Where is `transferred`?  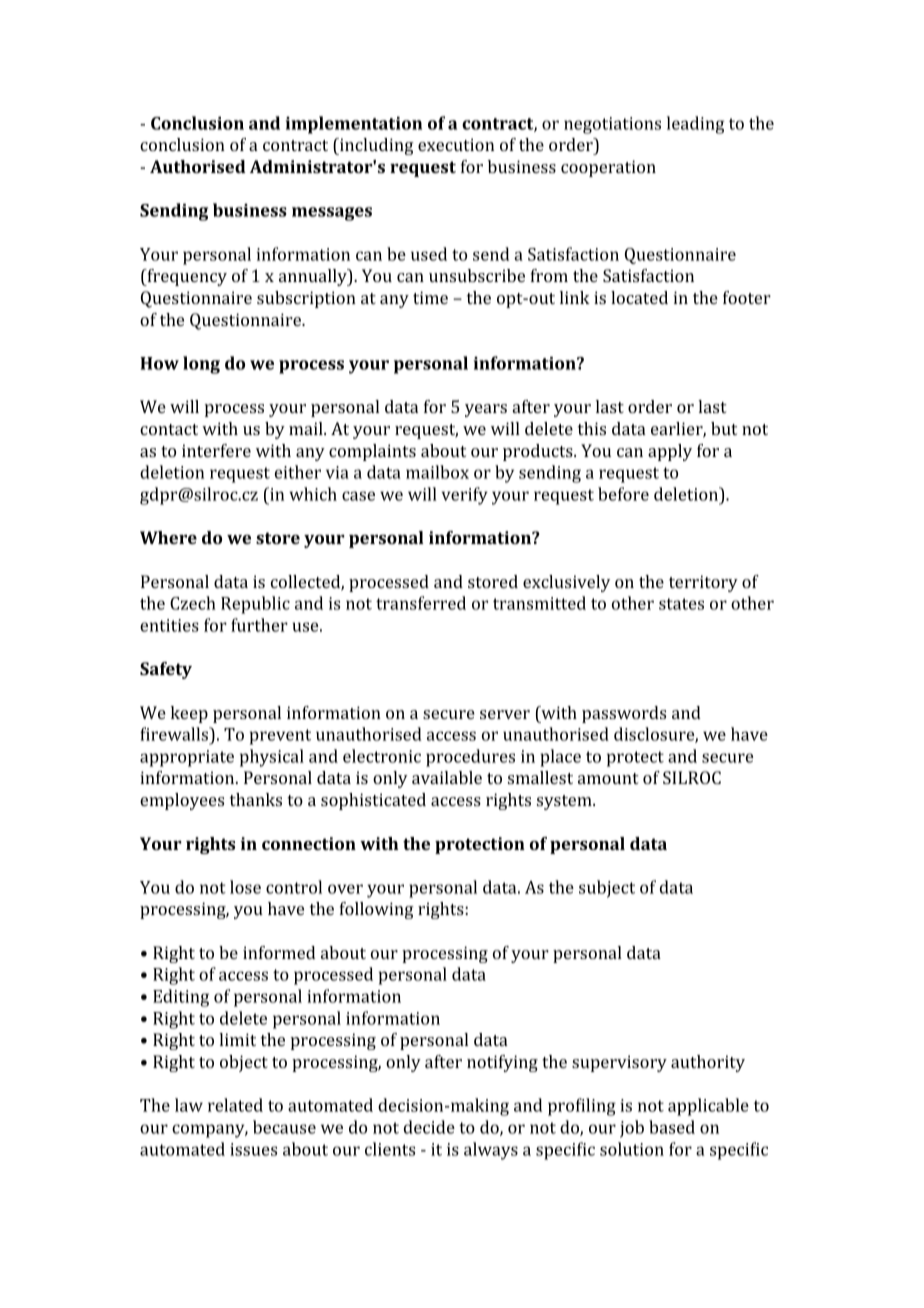
transferred is located at coordinates (421, 603).
